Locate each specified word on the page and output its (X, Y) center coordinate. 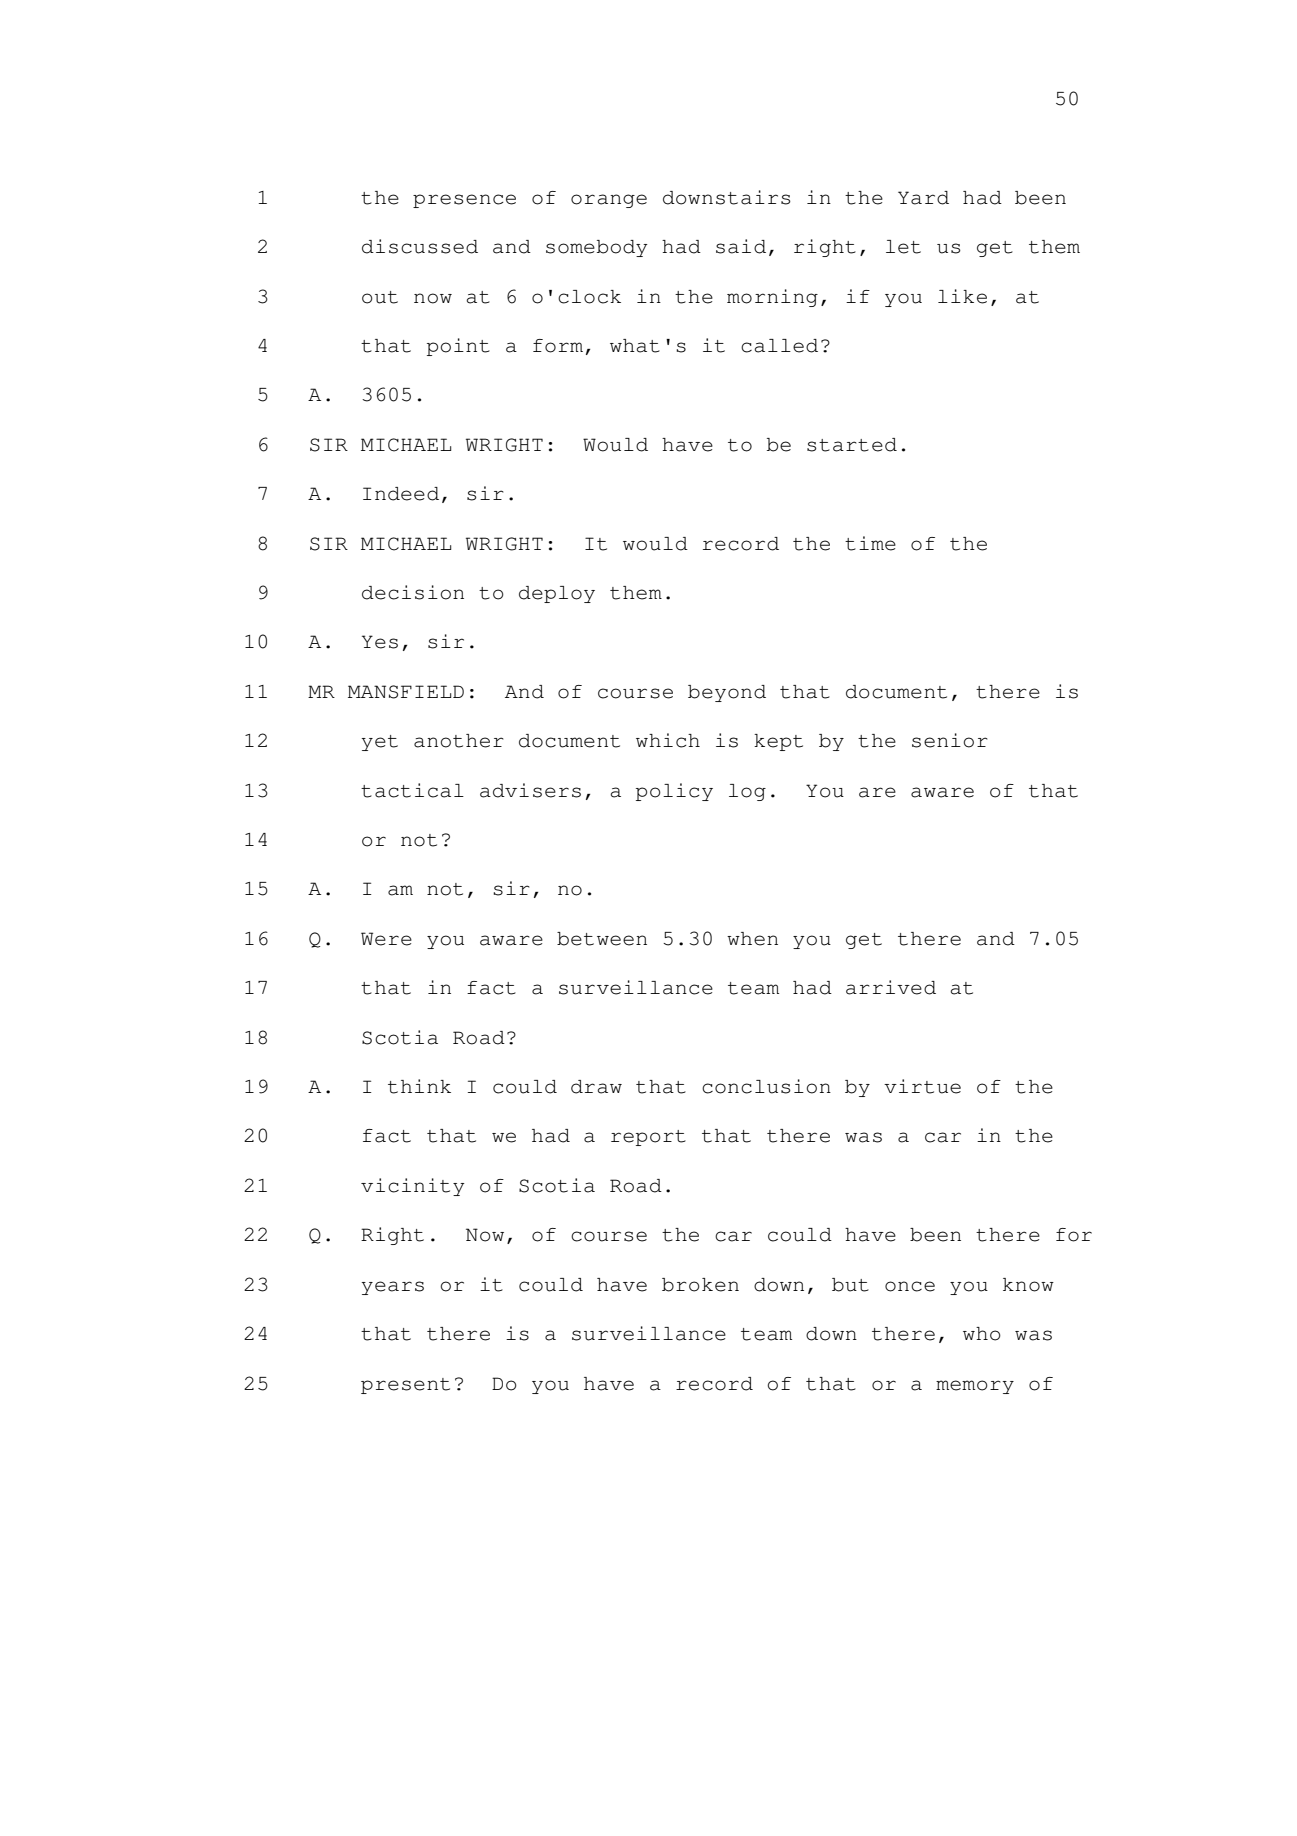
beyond (727, 693)
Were (386, 939)
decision (413, 592)
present (405, 1386)
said (741, 246)
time (870, 543)
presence (464, 201)
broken (700, 1285)
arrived (891, 987)
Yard (923, 198)
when (752, 939)
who (982, 1334)
